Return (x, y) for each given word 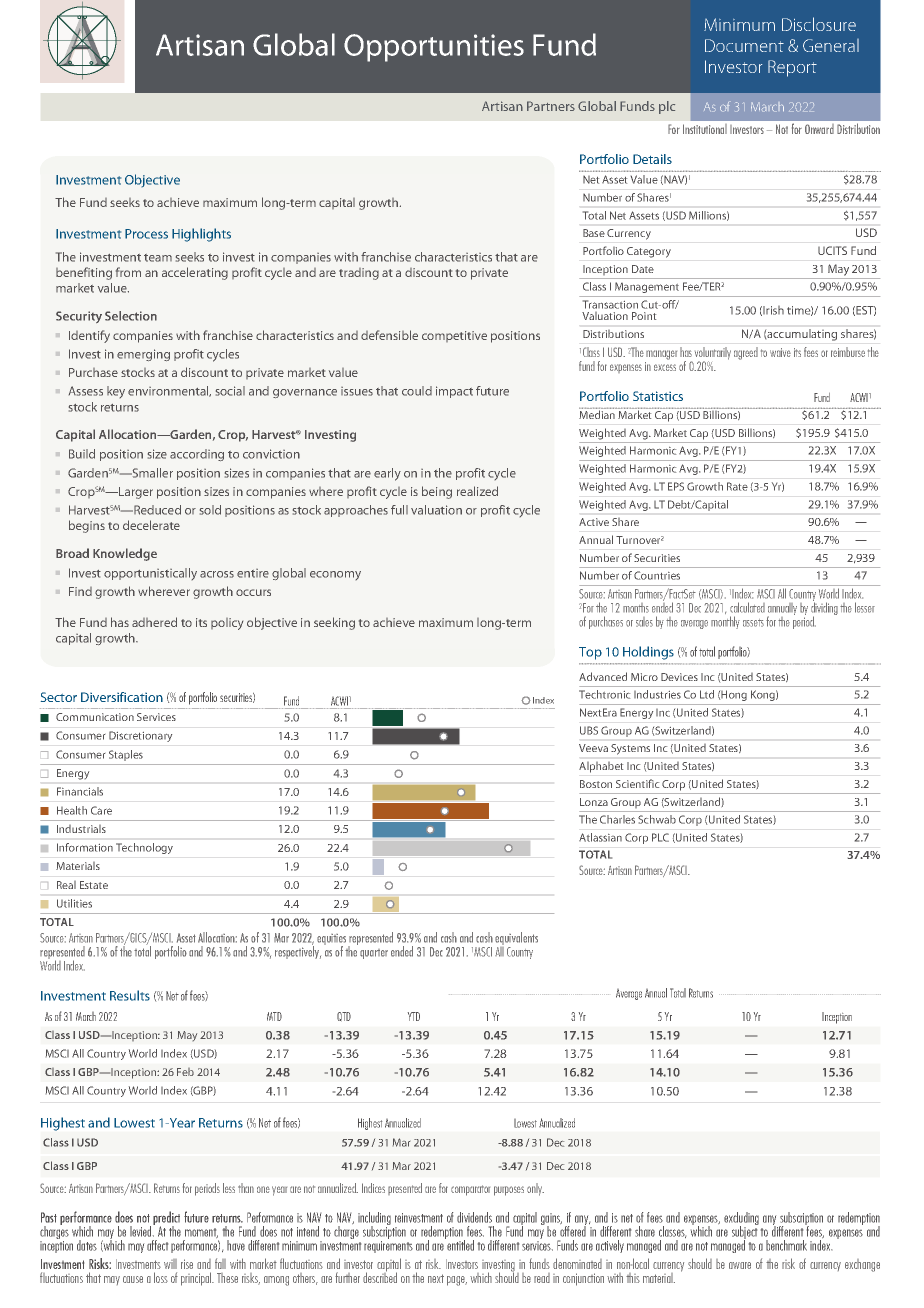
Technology (144, 848)
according (197, 455)
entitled (459, 1244)
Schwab (657, 819)
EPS (676, 486)
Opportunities (434, 48)
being (437, 492)
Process (146, 234)
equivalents (516, 940)
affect (157, 1245)
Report (792, 68)
